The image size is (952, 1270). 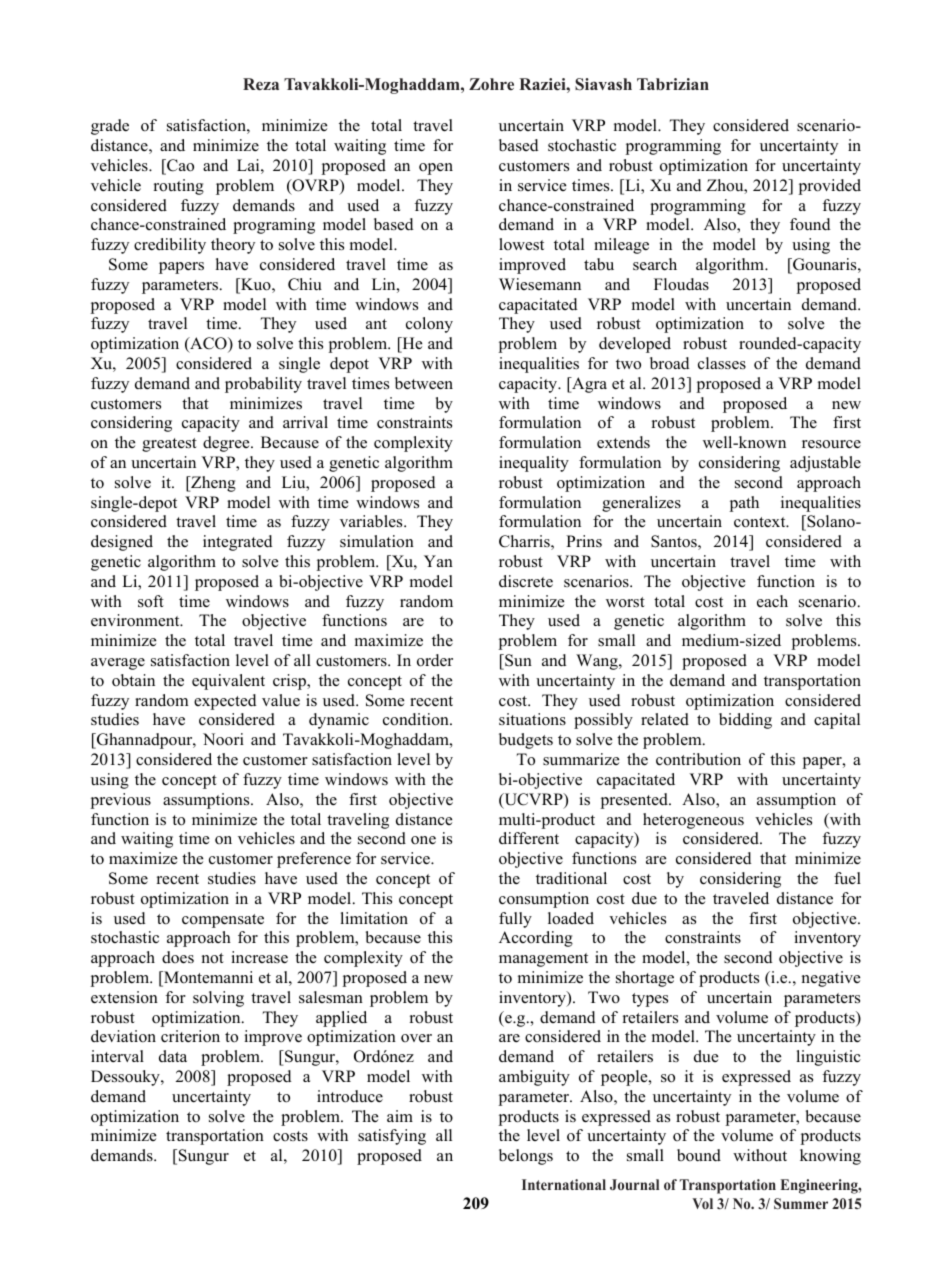 What do you see at coordinates (173, 1056) in the document?
I see `data` at bounding box center [173, 1056].
